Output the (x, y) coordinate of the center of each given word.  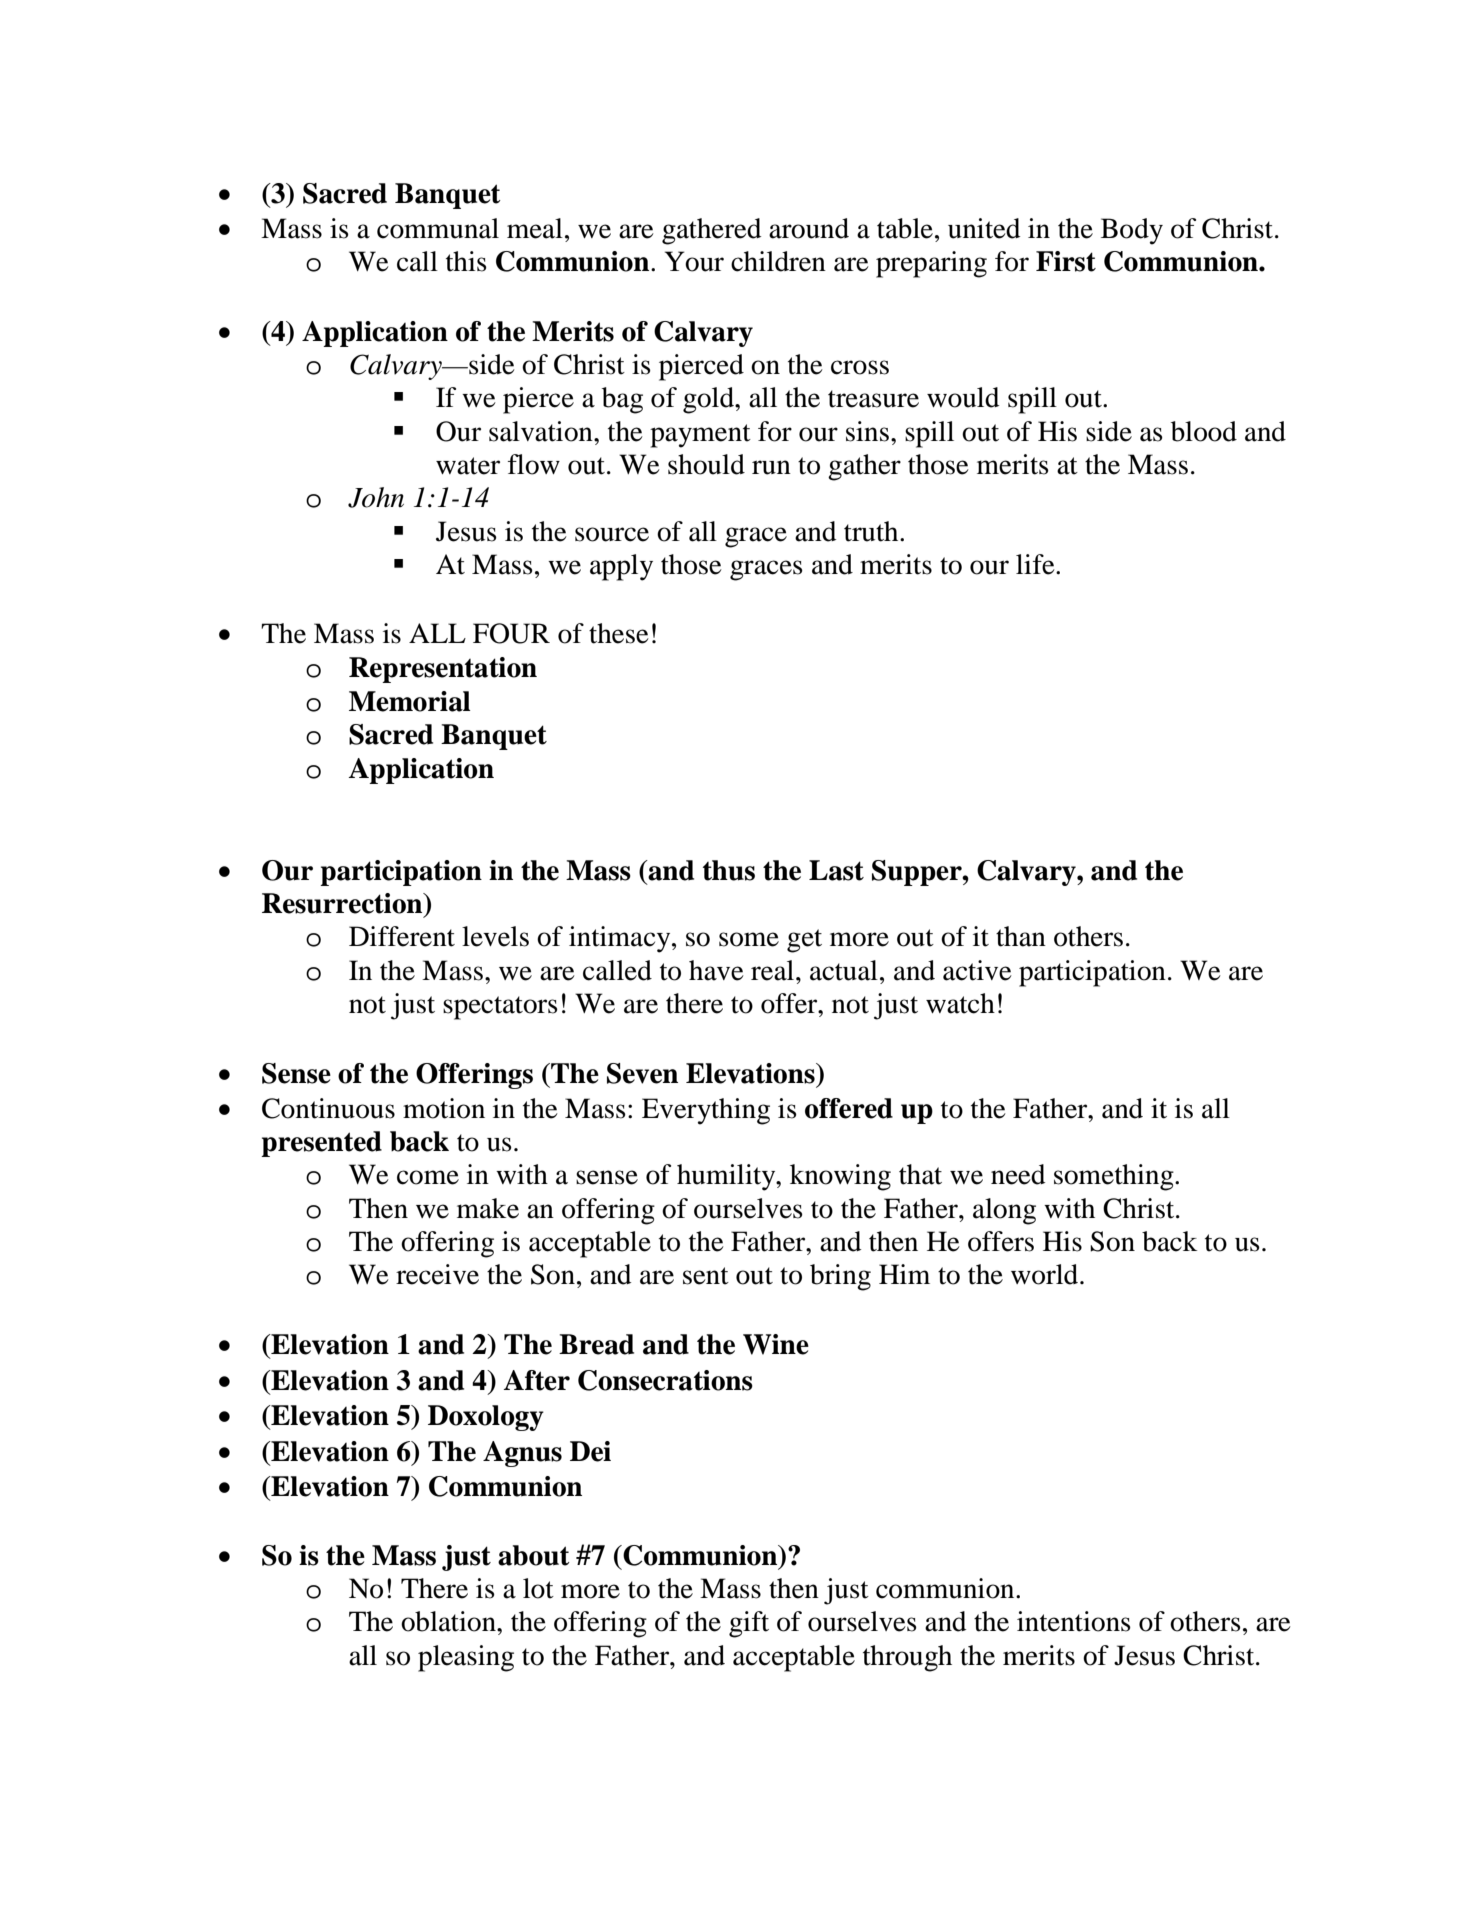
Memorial (410, 701)
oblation (449, 1621)
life (1036, 564)
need (1018, 1174)
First (1066, 261)
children (778, 261)
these (619, 633)
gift (749, 1624)
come (428, 1177)
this (466, 261)
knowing (840, 1177)
